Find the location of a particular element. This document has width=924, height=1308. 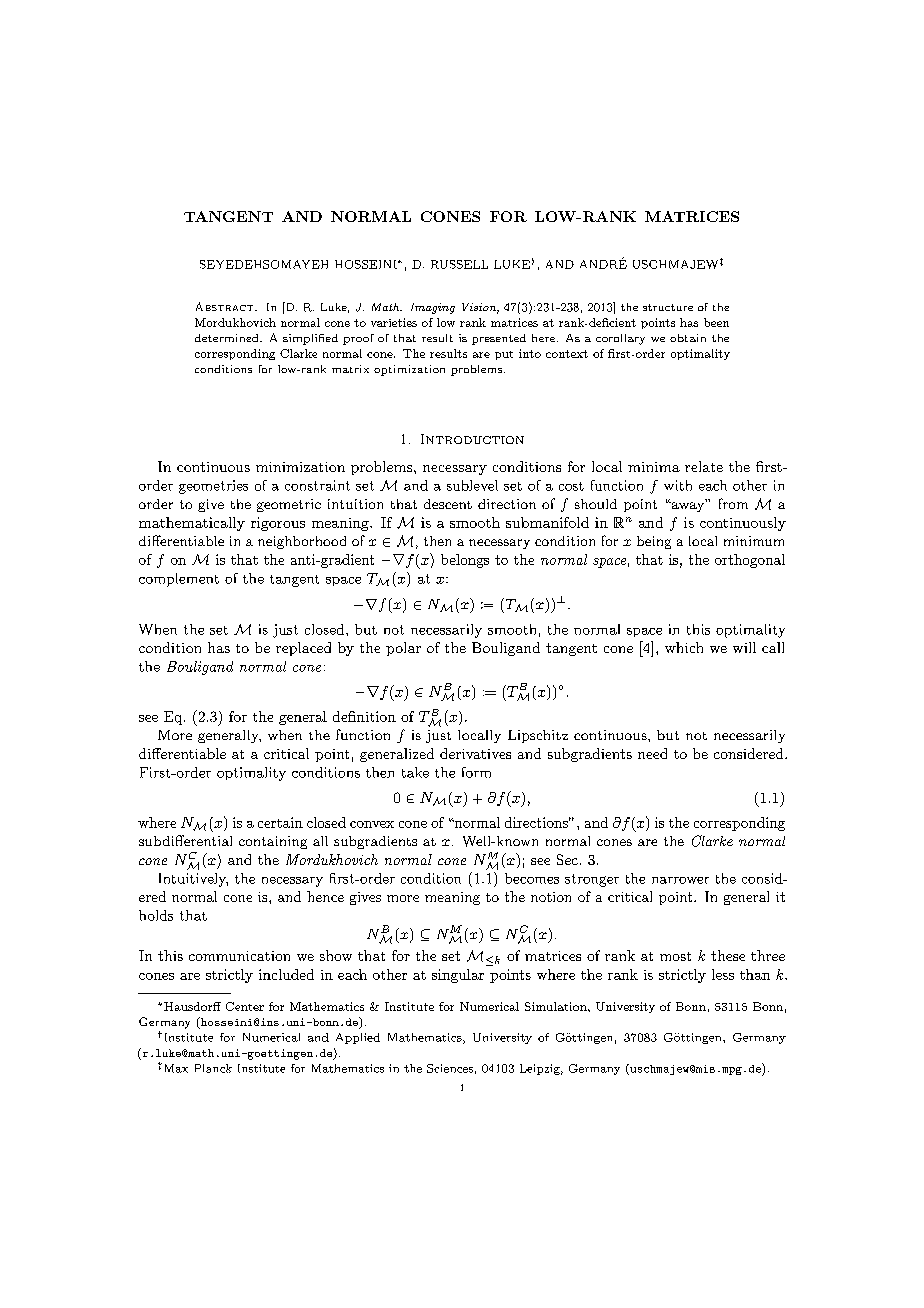

structure is located at coordinates (668, 307).
